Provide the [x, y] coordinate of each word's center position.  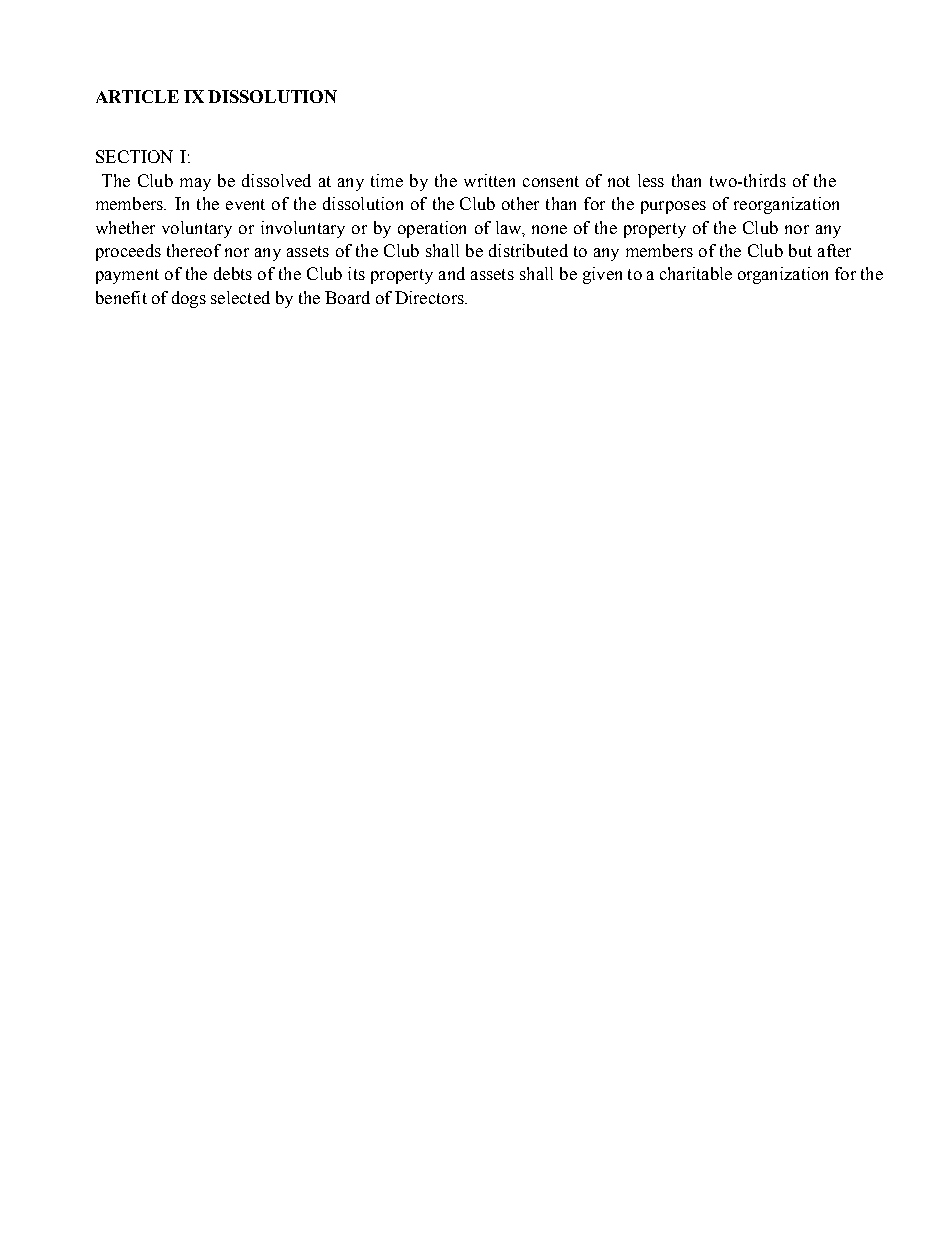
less [651, 180]
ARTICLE [137, 96]
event [245, 204]
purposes [673, 207]
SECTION [134, 156]
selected [240, 297]
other [520, 203]
